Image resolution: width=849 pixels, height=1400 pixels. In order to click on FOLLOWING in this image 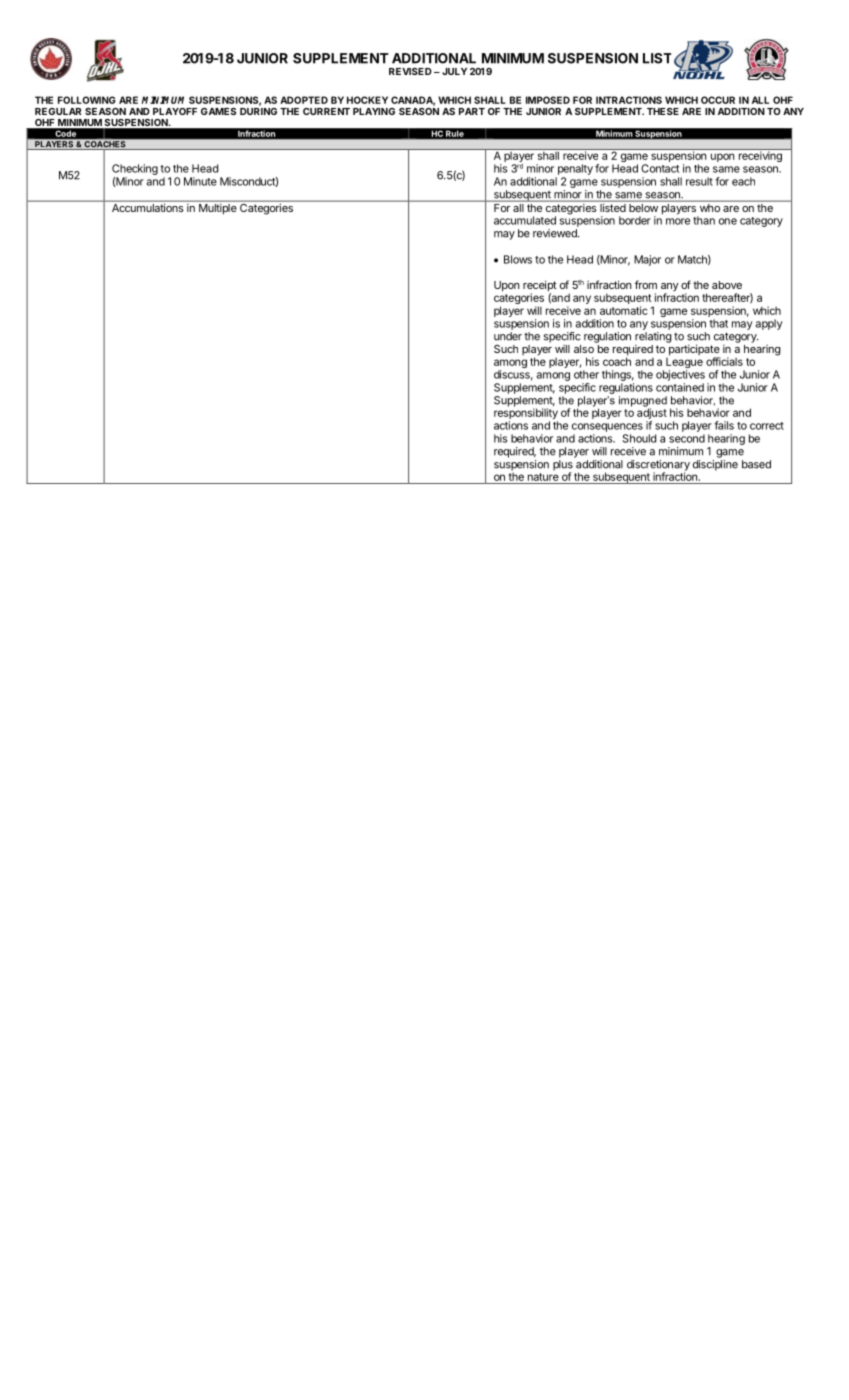, I will do `click(87, 100)`.
